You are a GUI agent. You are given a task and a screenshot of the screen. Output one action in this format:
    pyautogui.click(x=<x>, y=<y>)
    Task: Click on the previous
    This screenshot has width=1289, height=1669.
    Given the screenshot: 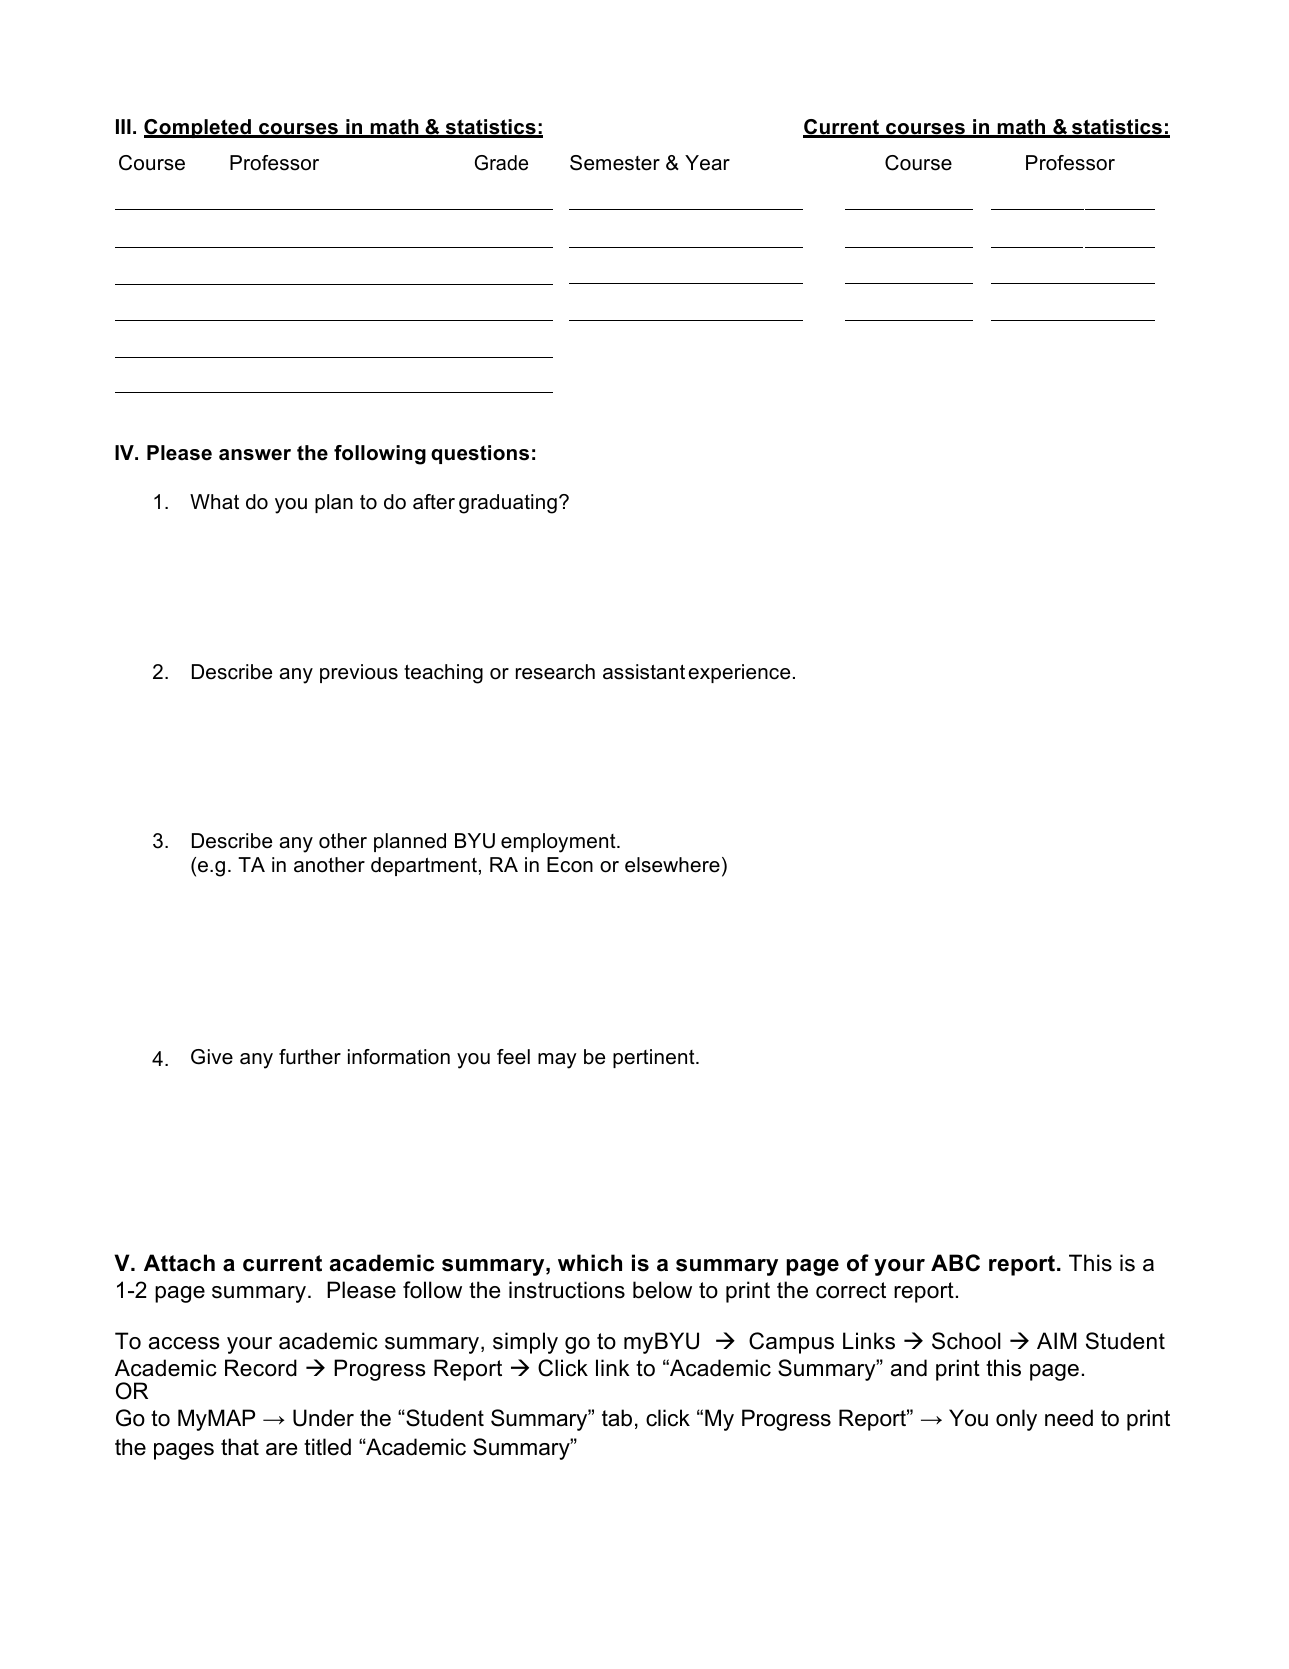 What is the action you would take?
    pyautogui.click(x=359, y=673)
